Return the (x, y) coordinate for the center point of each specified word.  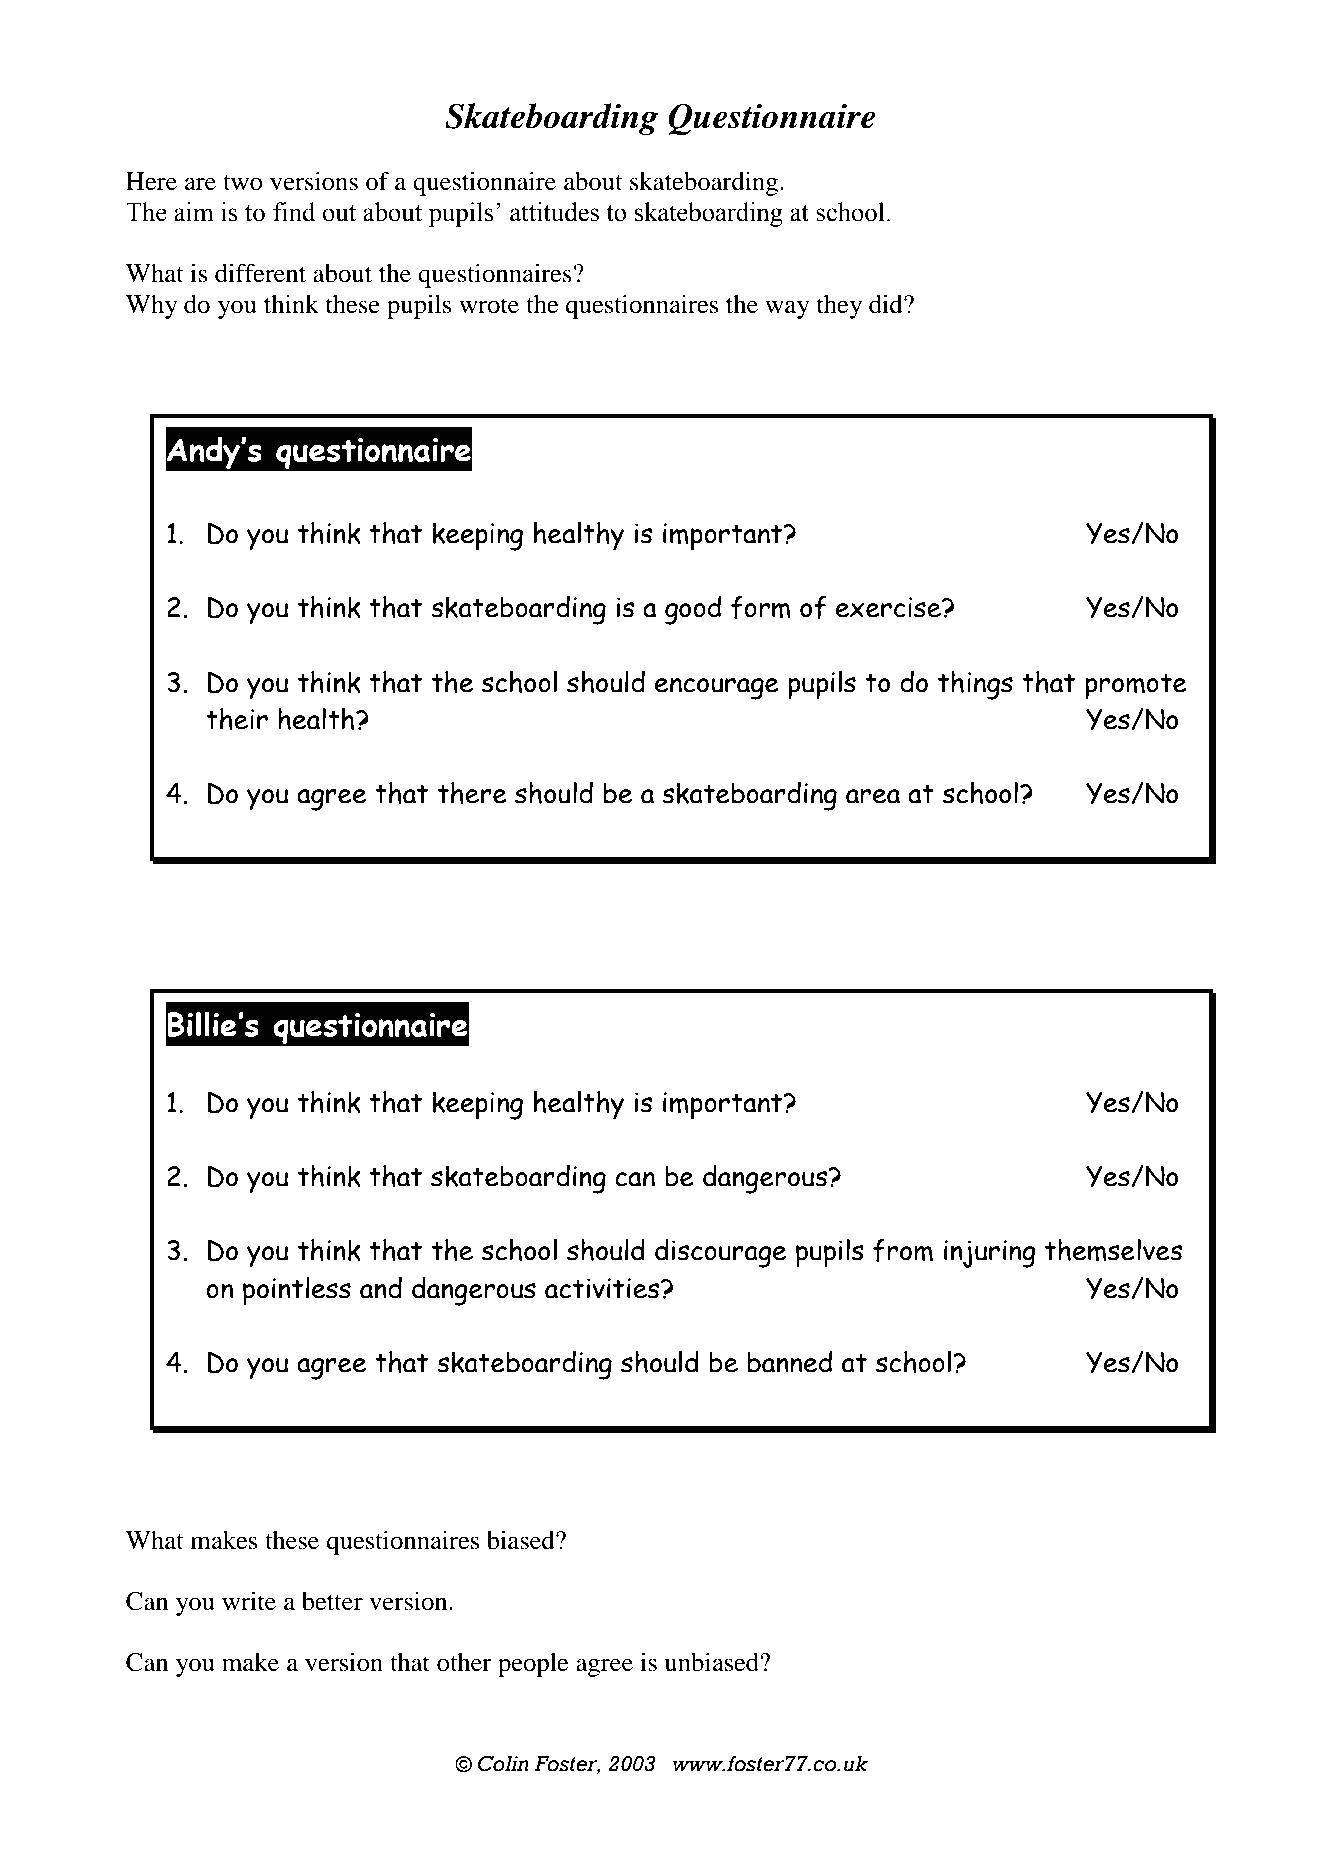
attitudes (554, 212)
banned (790, 1362)
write (249, 1601)
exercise (890, 607)
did (887, 304)
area (873, 796)
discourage (720, 1253)
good (693, 610)
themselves (1113, 1250)
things (975, 685)
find (294, 212)
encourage (717, 689)
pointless (297, 1291)
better (332, 1601)
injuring (990, 1254)
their (237, 719)
